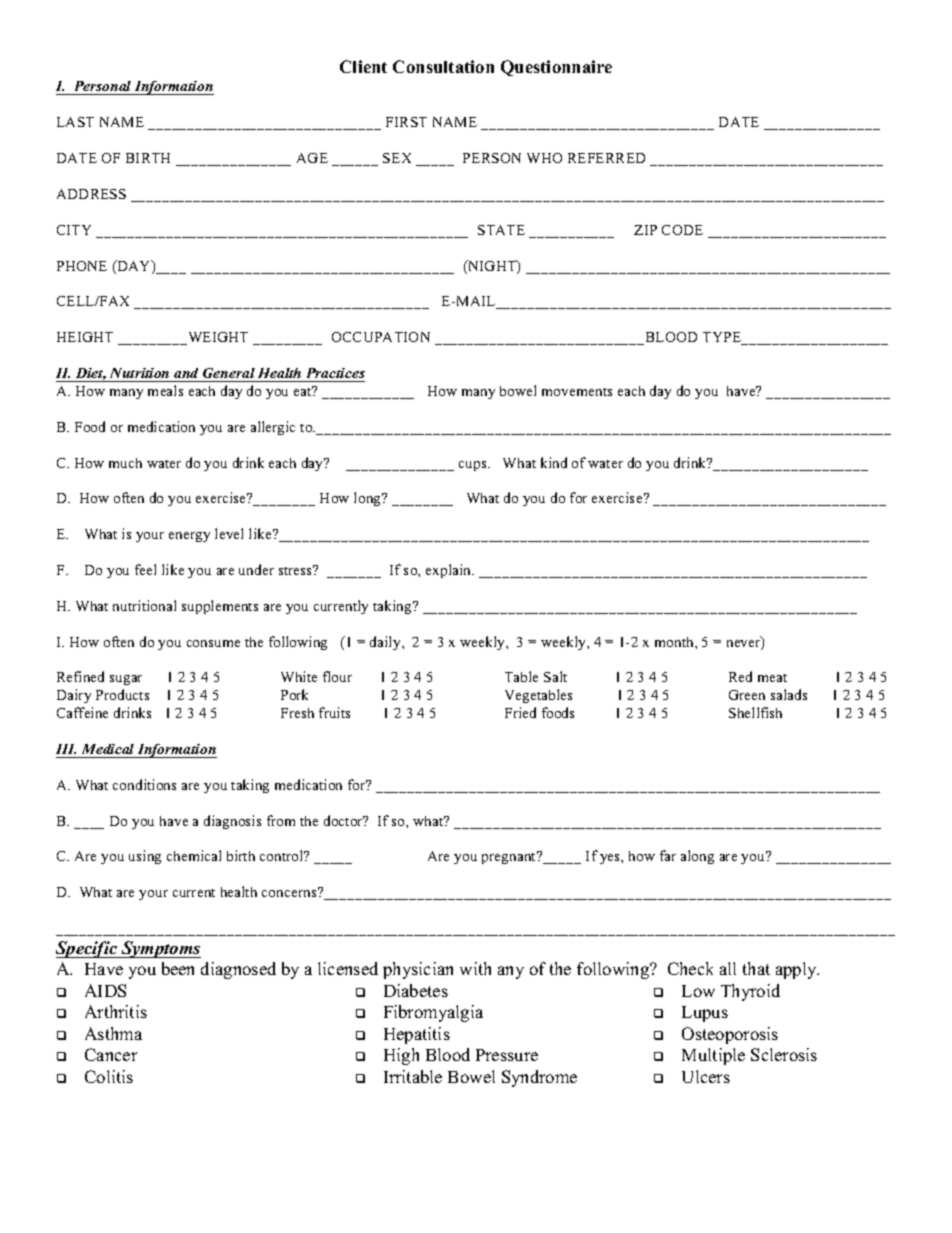  What do you see at coordinates (682, 230) in the page?
I see `CODE` at bounding box center [682, 230].
